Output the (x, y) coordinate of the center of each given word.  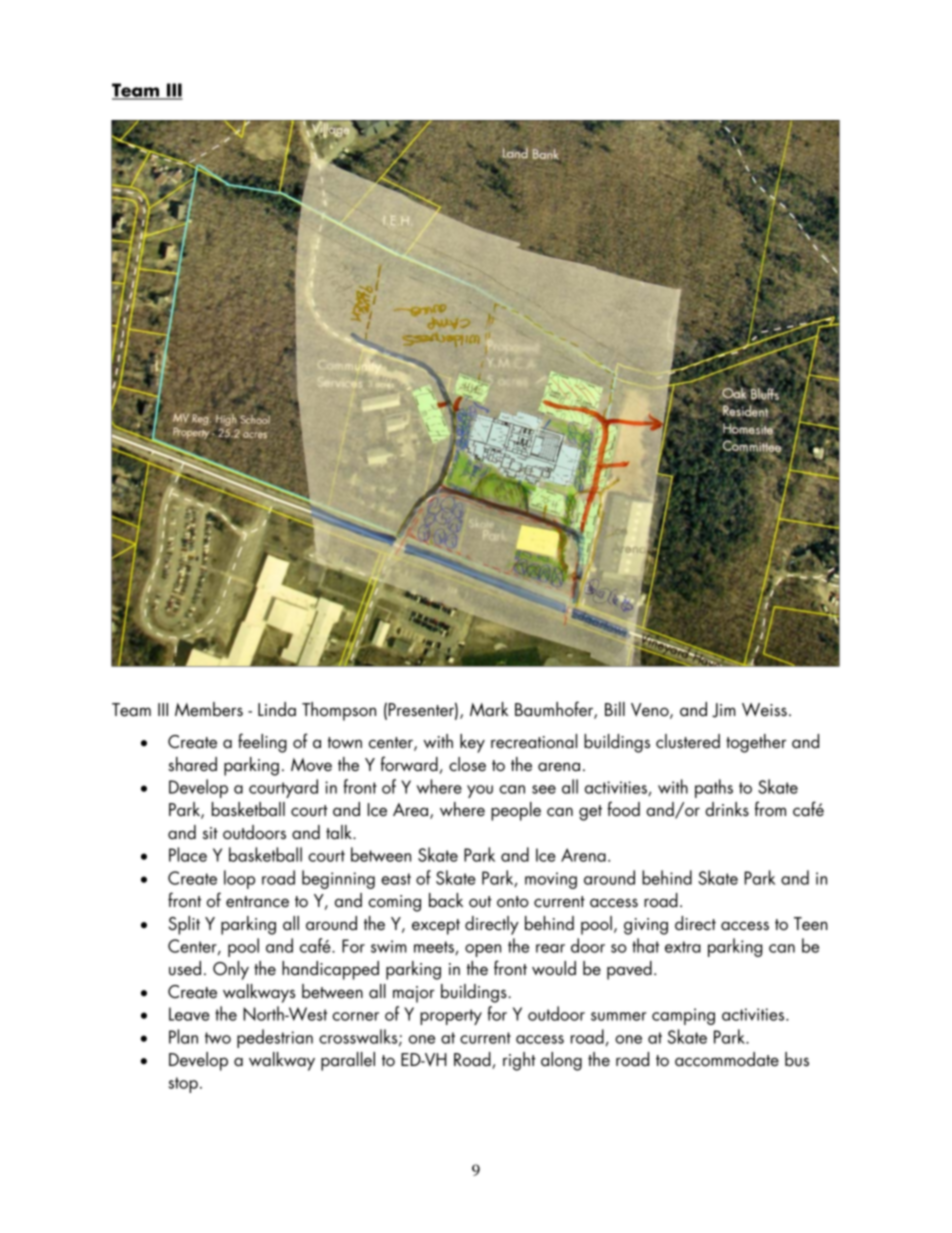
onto (513, 902)
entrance (257, 902)
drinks (727, 809)
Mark (489, 709)
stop (183, 1085)
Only (231, 970)
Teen (811, 924)
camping (683, 1016)
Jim (724, 710)
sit (210, 833)
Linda (277, 709)
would (554, 968)
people (516, 811)
